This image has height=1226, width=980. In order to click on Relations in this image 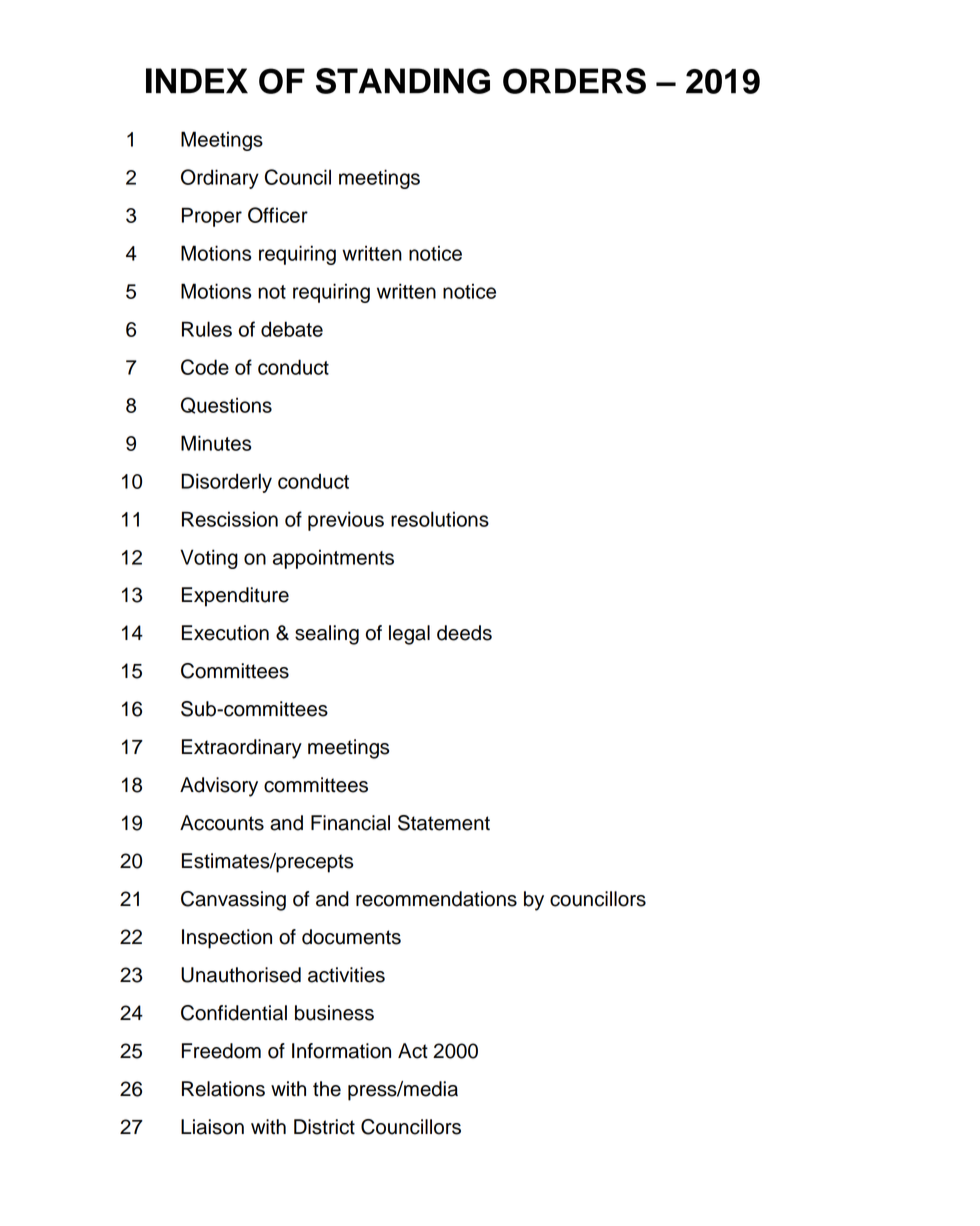, I will do `click(223, 1089)`.
